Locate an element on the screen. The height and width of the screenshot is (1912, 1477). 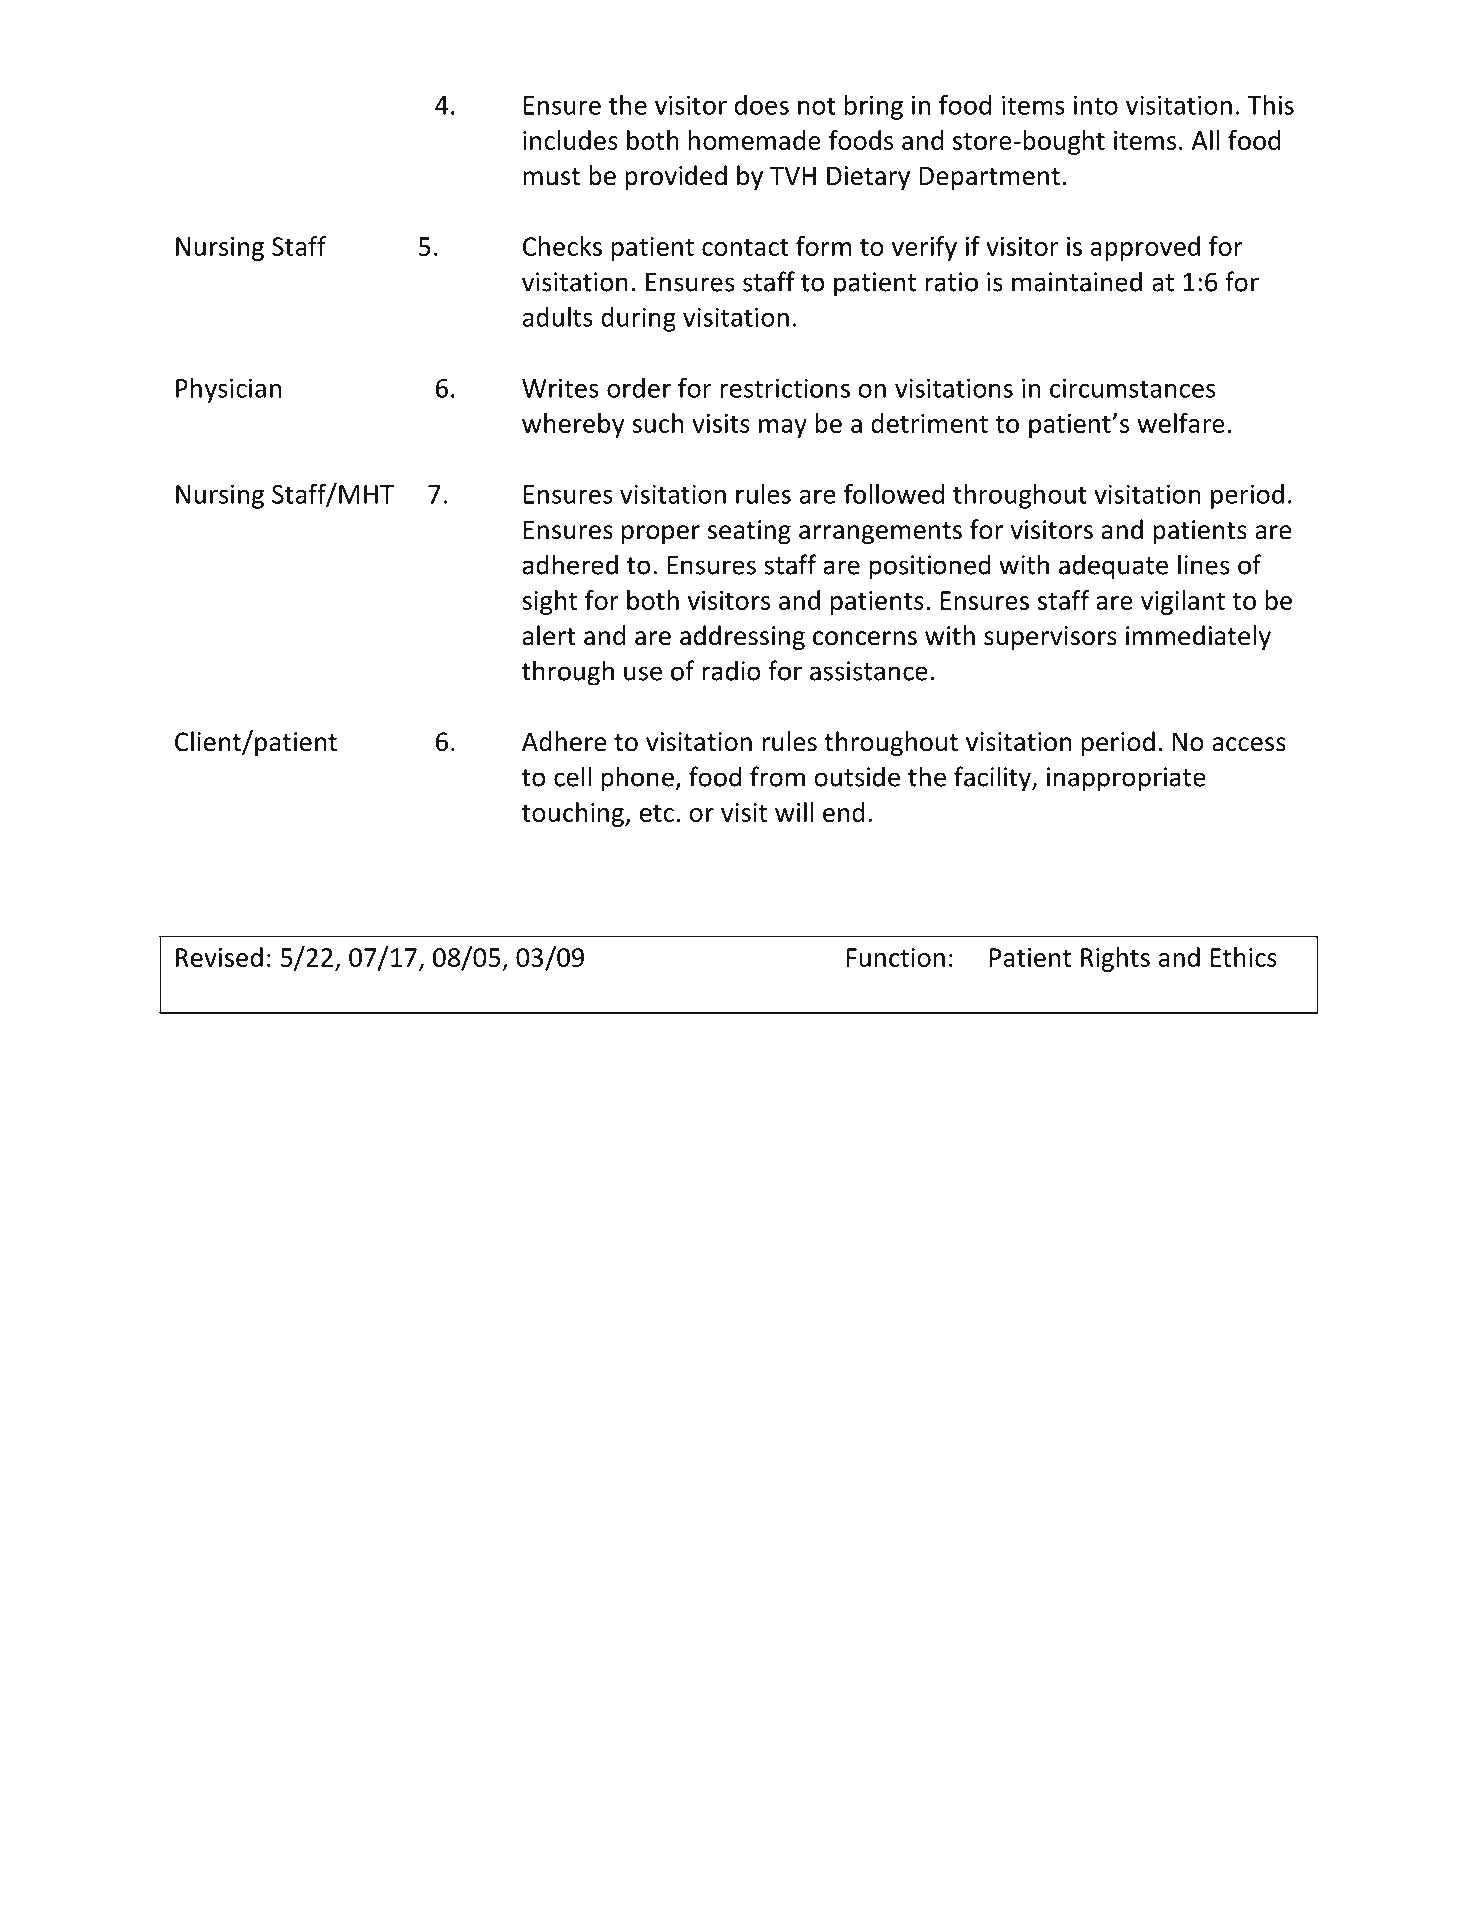
circumstances is located at coordinates (1132, 388).
